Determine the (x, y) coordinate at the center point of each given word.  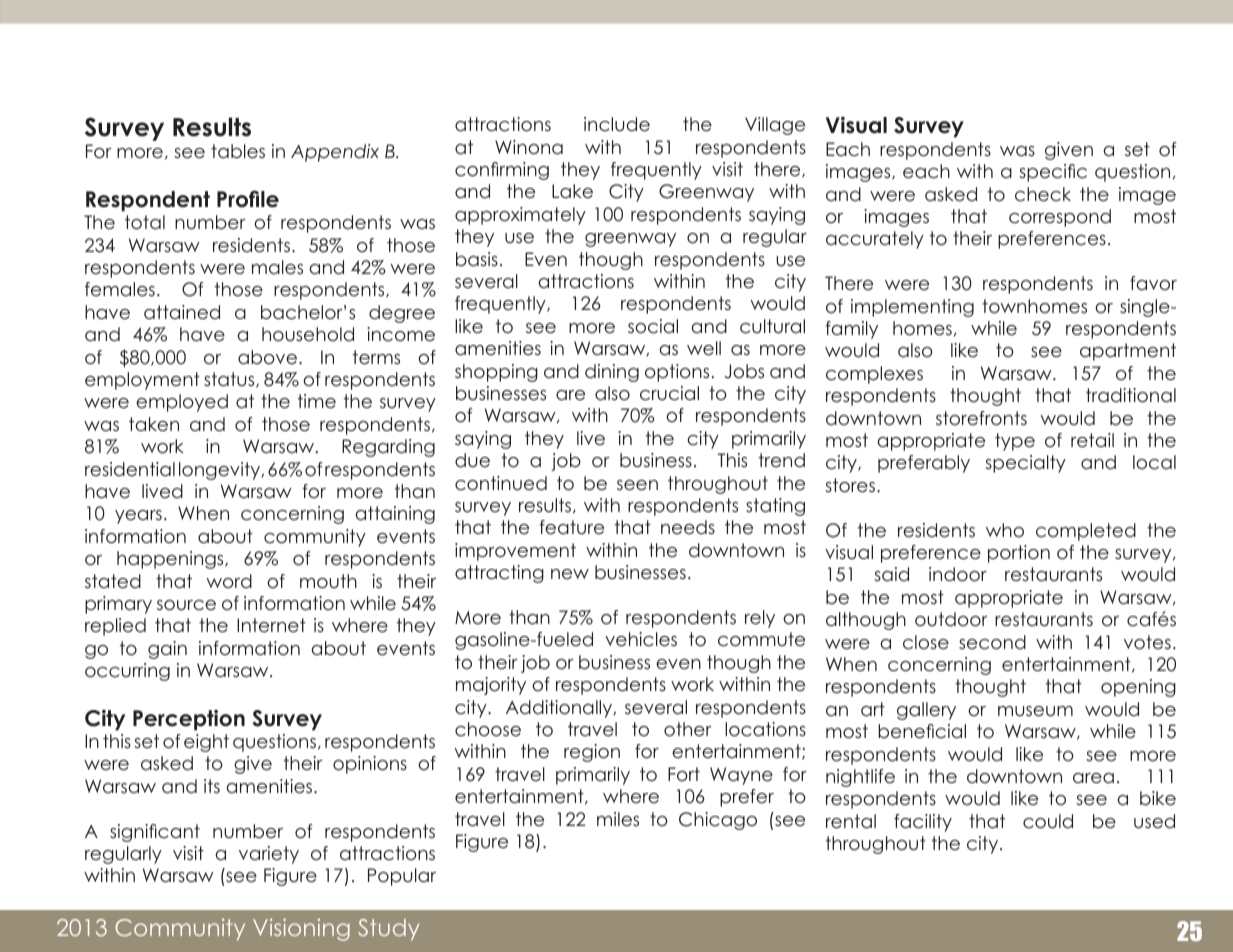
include (617, 124)
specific (1053, 173)
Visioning (301, 929)
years (138, 517)
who (1005, 530)
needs (688, 527)
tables (238, 151)
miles (618, 819)
